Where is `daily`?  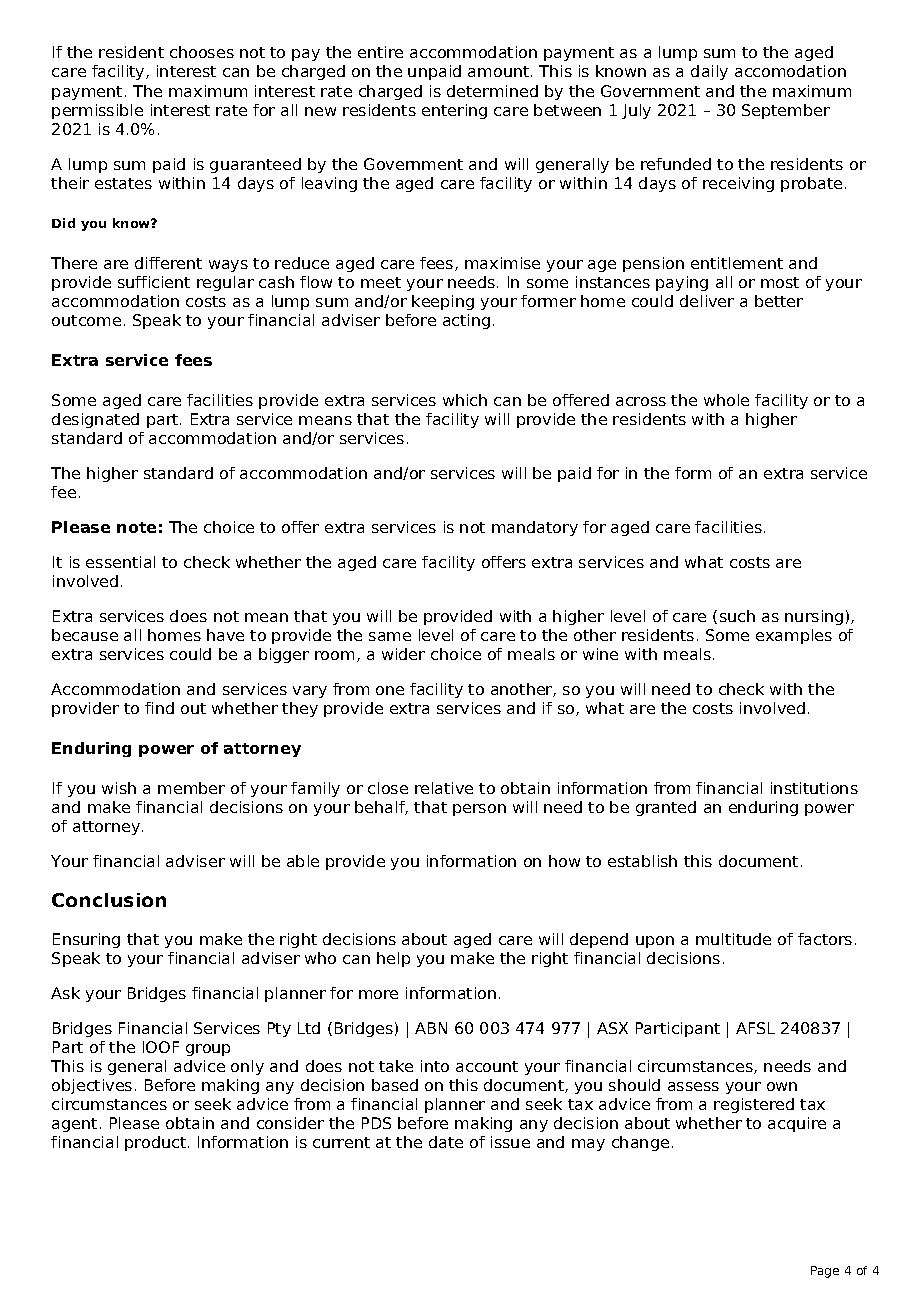
daily is located at coordinates (709, 72).
